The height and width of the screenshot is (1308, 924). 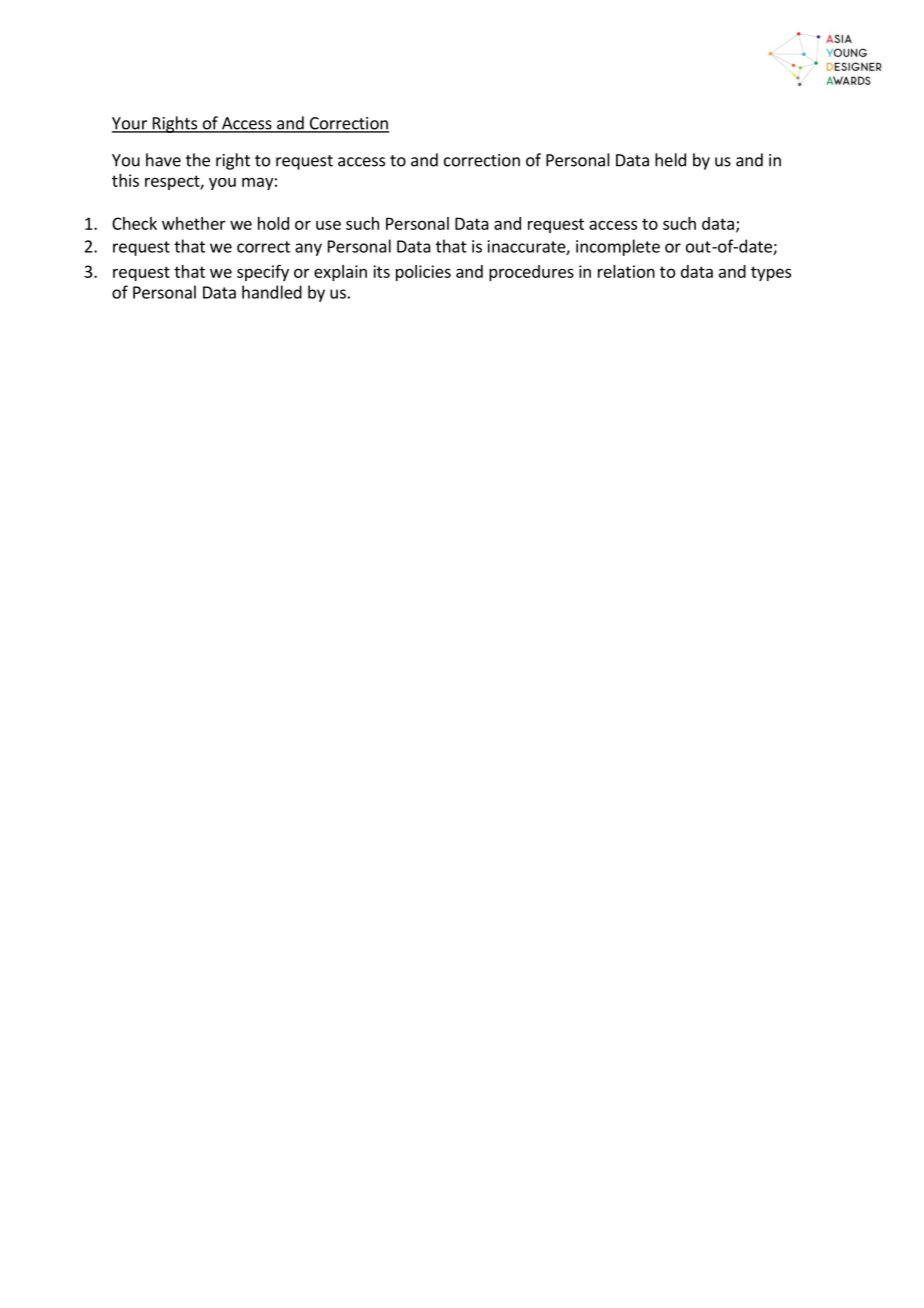 I want to click on handled, so click(x=272, y=292).
